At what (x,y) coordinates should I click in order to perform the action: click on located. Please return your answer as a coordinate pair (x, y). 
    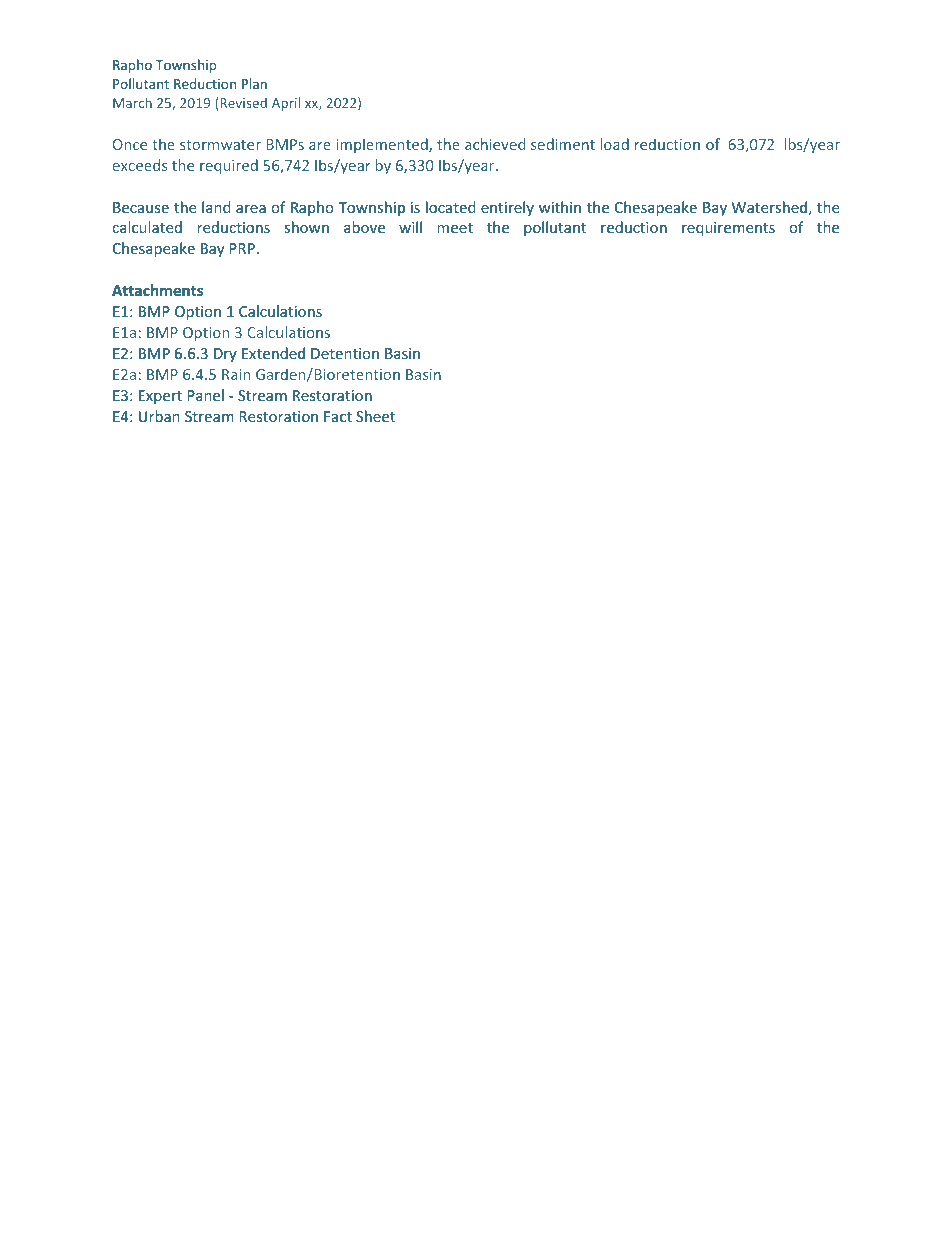
    Looking at the image, I should click on (451, 207).
